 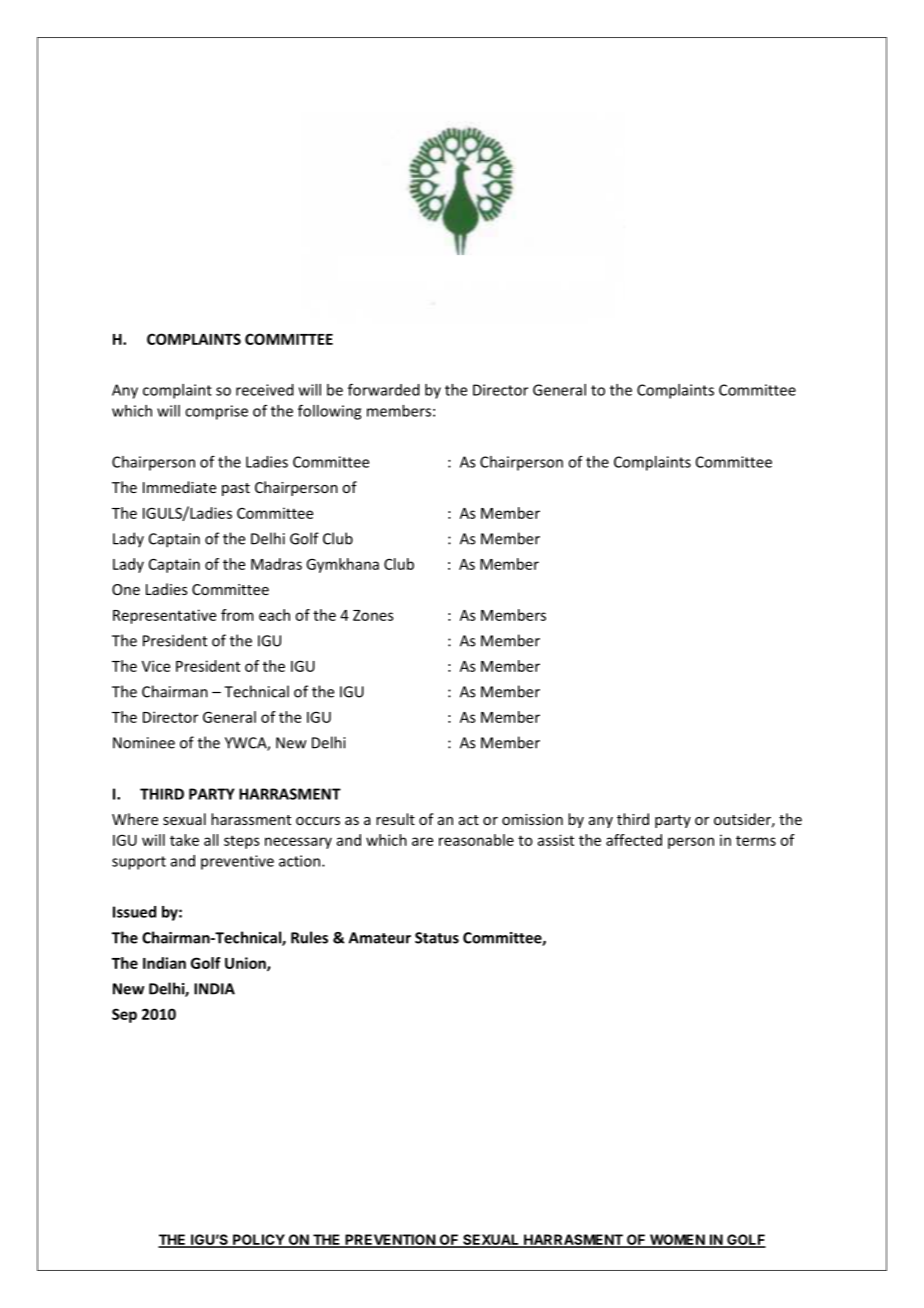 I want to click on following, so click(x=329, y=412).
